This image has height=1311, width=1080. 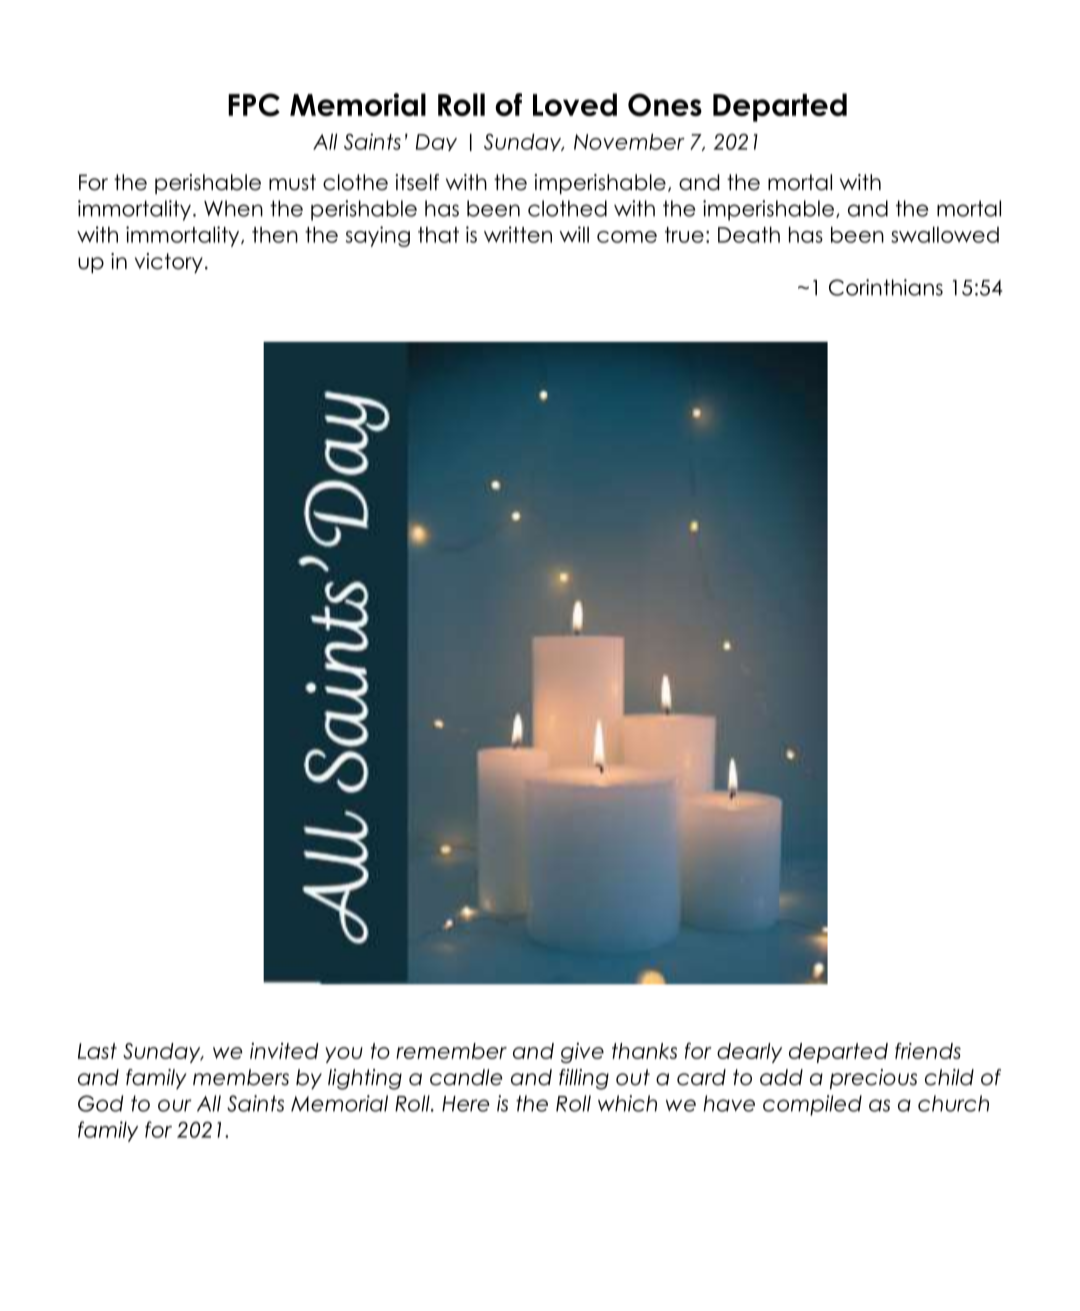 What do you see at coordinates (584, 1079) in the image?
I see `filling` at bounding box center [584, 1079].
